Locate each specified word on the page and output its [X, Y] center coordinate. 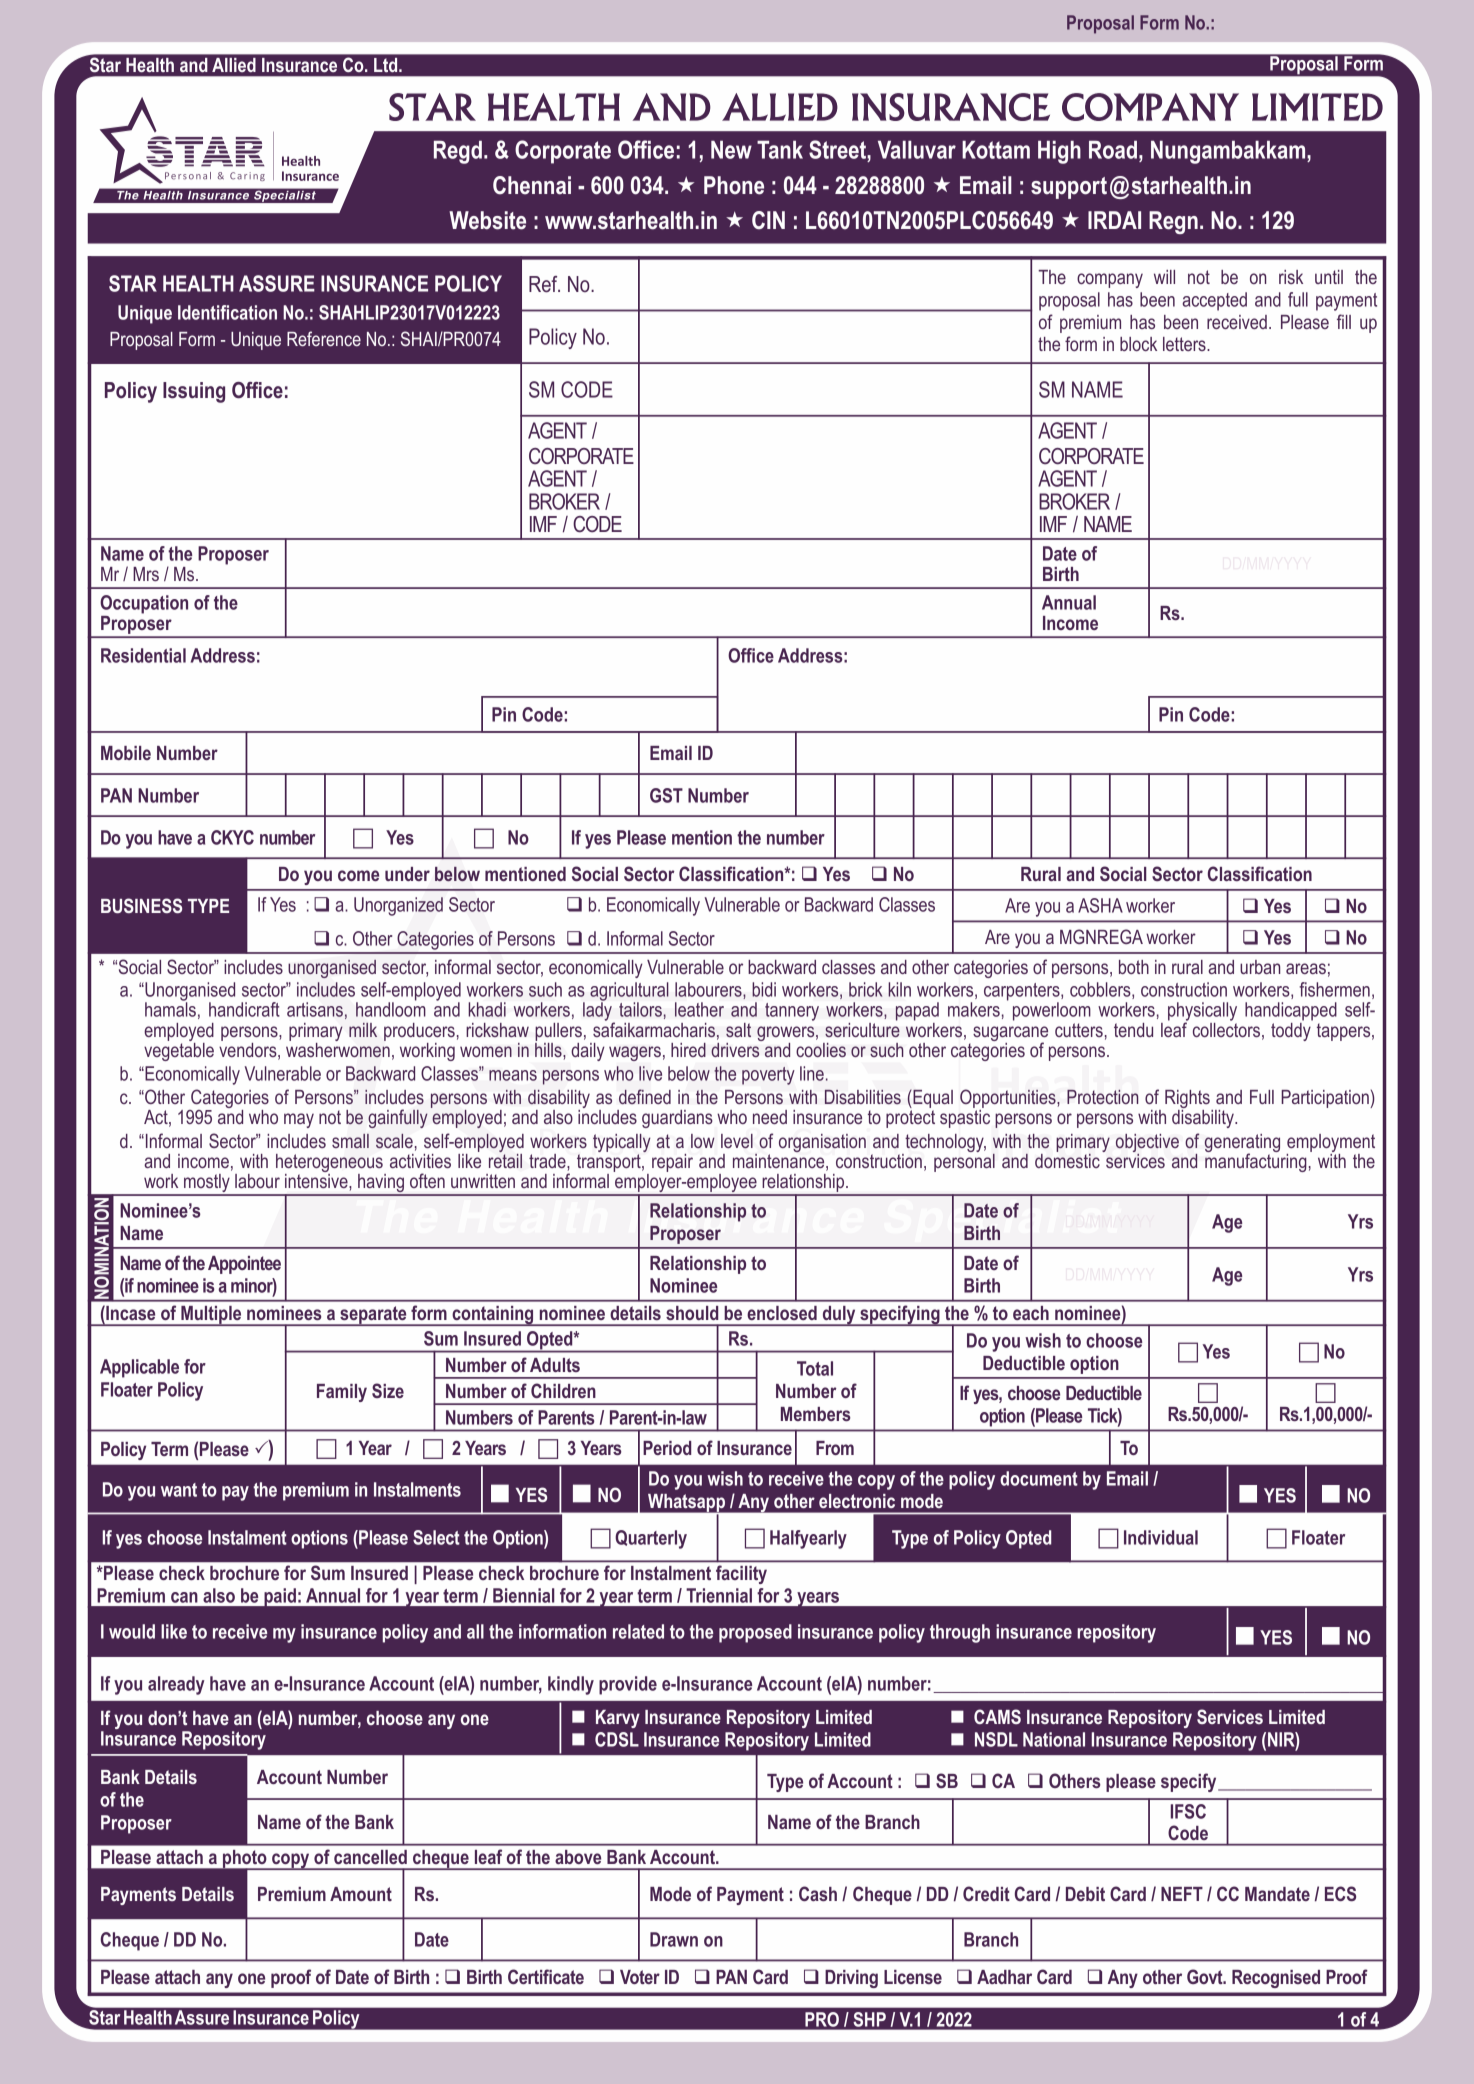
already [176, 1685]
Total [815, 1368]
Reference [324, 338]
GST [666, 795]
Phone [734, 185]
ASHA [1100, 905]
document [1039, 1478]
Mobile [126, 753]
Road [1113, 150]
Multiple [211, 1316]
